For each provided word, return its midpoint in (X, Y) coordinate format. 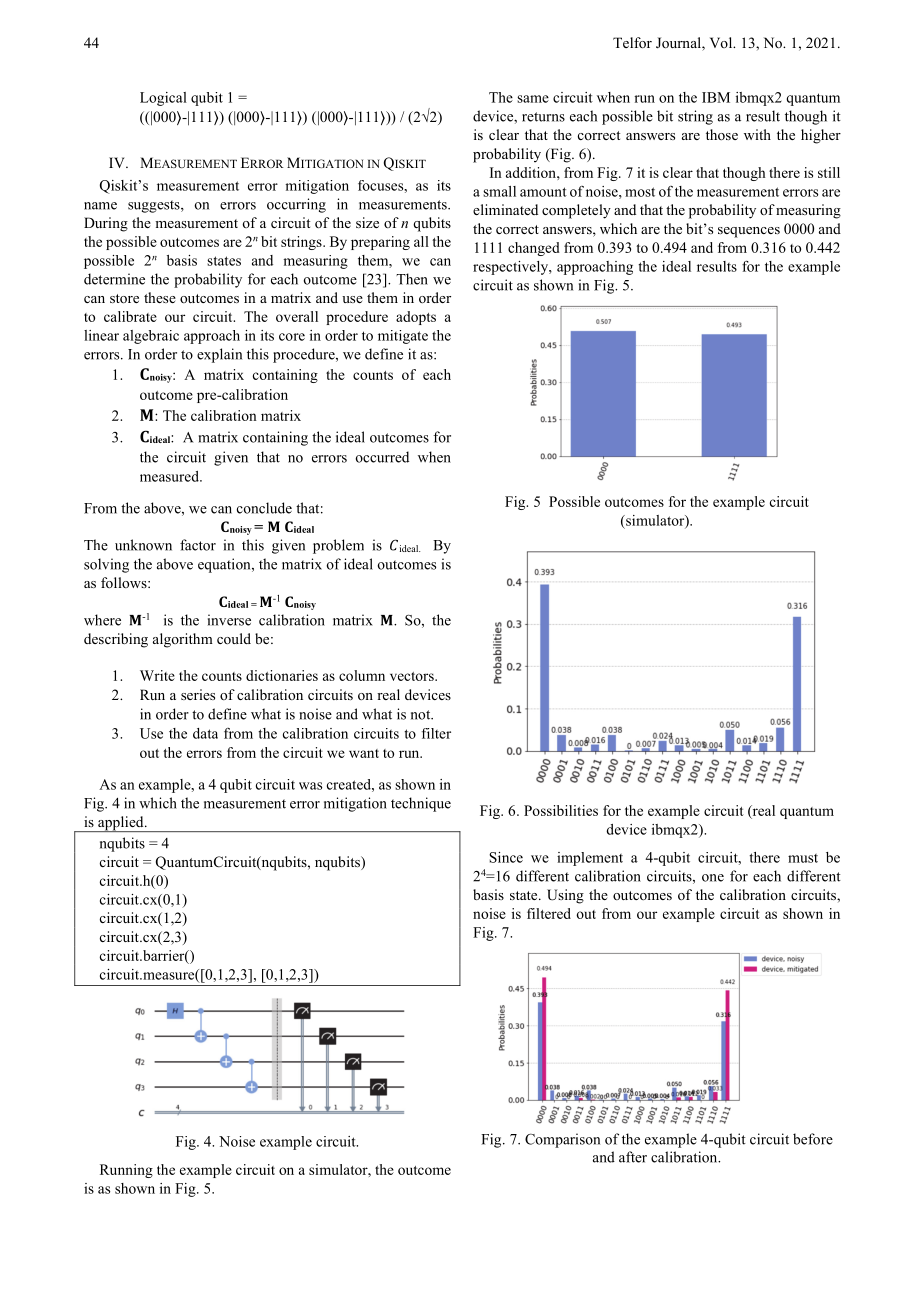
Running (126, 1171)
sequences (749, 232)
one (713, 878)
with (757, 134)
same (533, 99)
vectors (413, 676)
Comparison (562, 1140)
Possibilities (561, 810)
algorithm (183, 640)
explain (219, 355)
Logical (163, 99)
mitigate (403, 337)
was (310, 786)
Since (506, 857)
